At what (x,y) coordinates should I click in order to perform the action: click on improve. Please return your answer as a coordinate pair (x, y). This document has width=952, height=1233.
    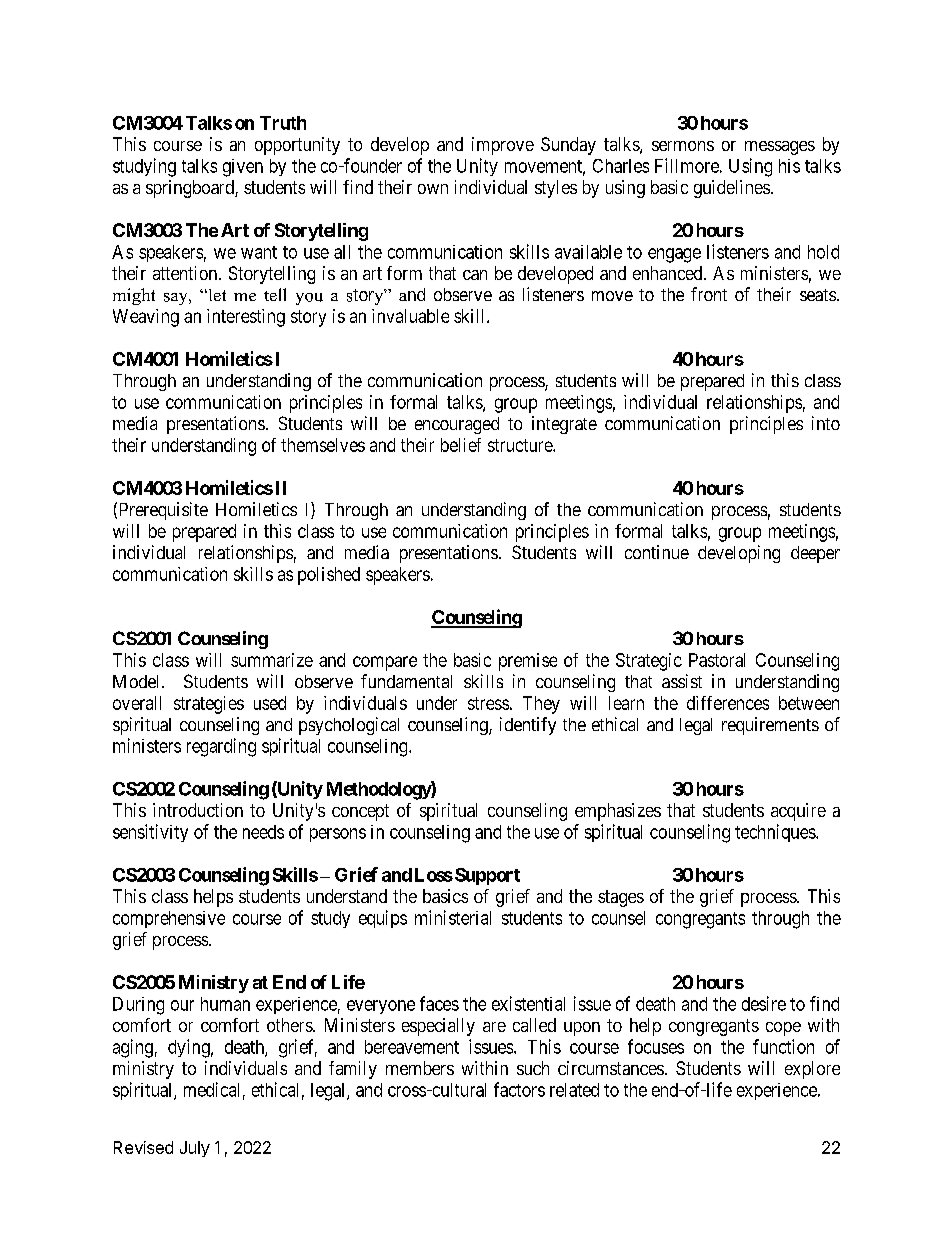
    Looking at the image, I should click on (503, 146).
